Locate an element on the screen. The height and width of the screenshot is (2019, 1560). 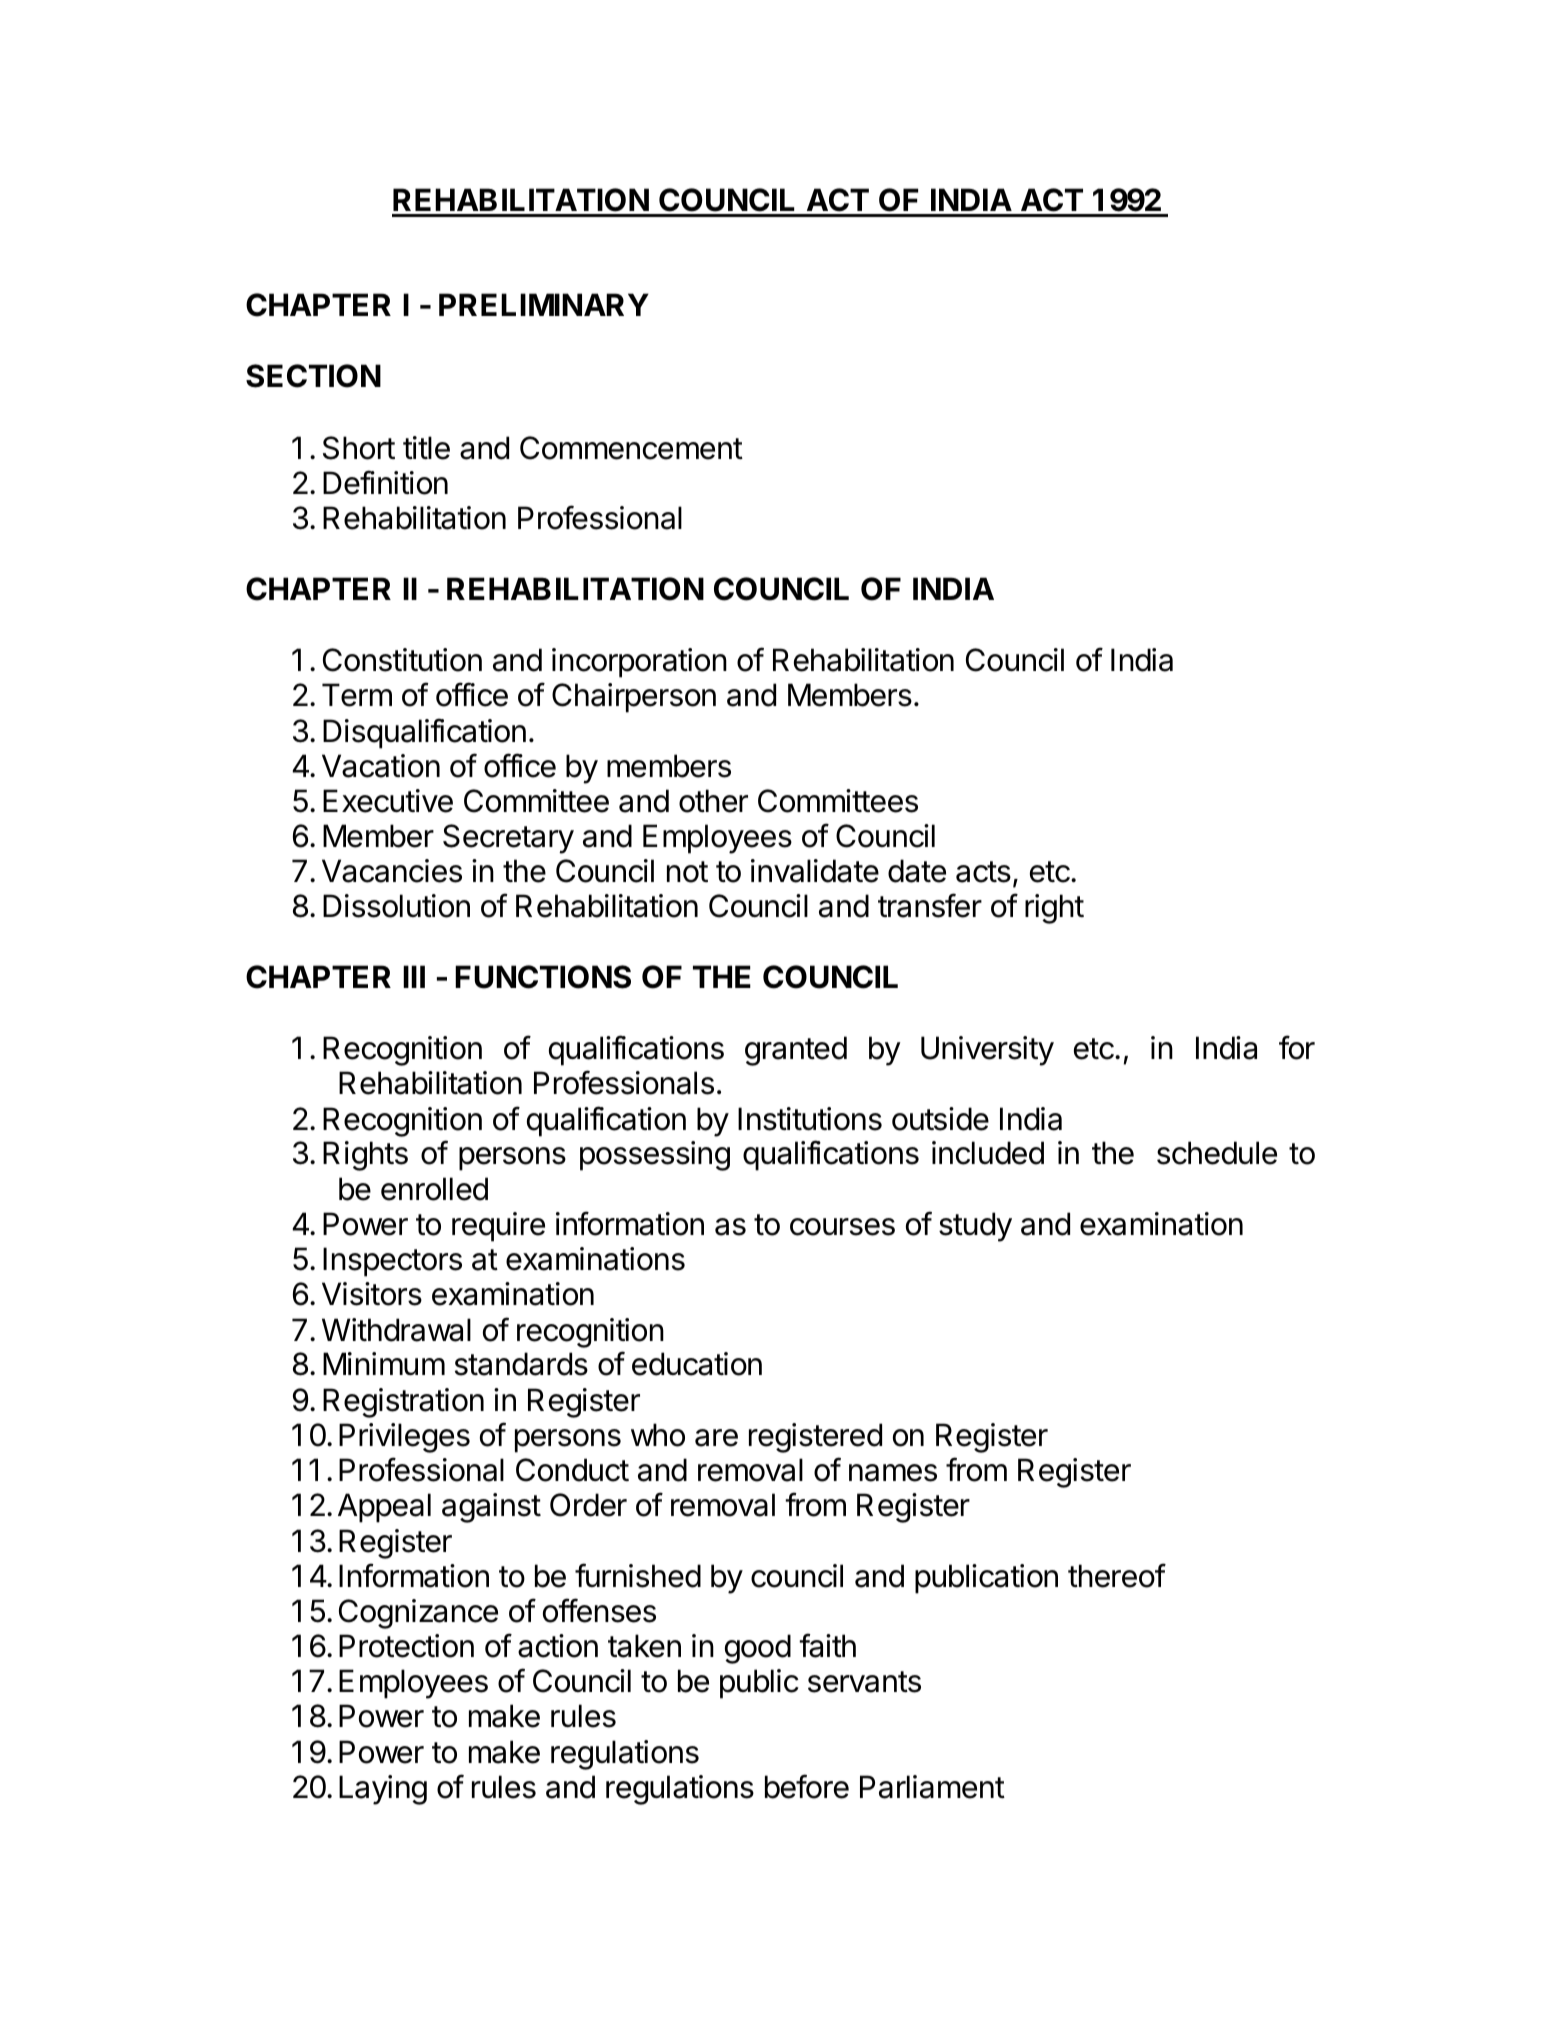
study is located at coordinates (975, 1227).
